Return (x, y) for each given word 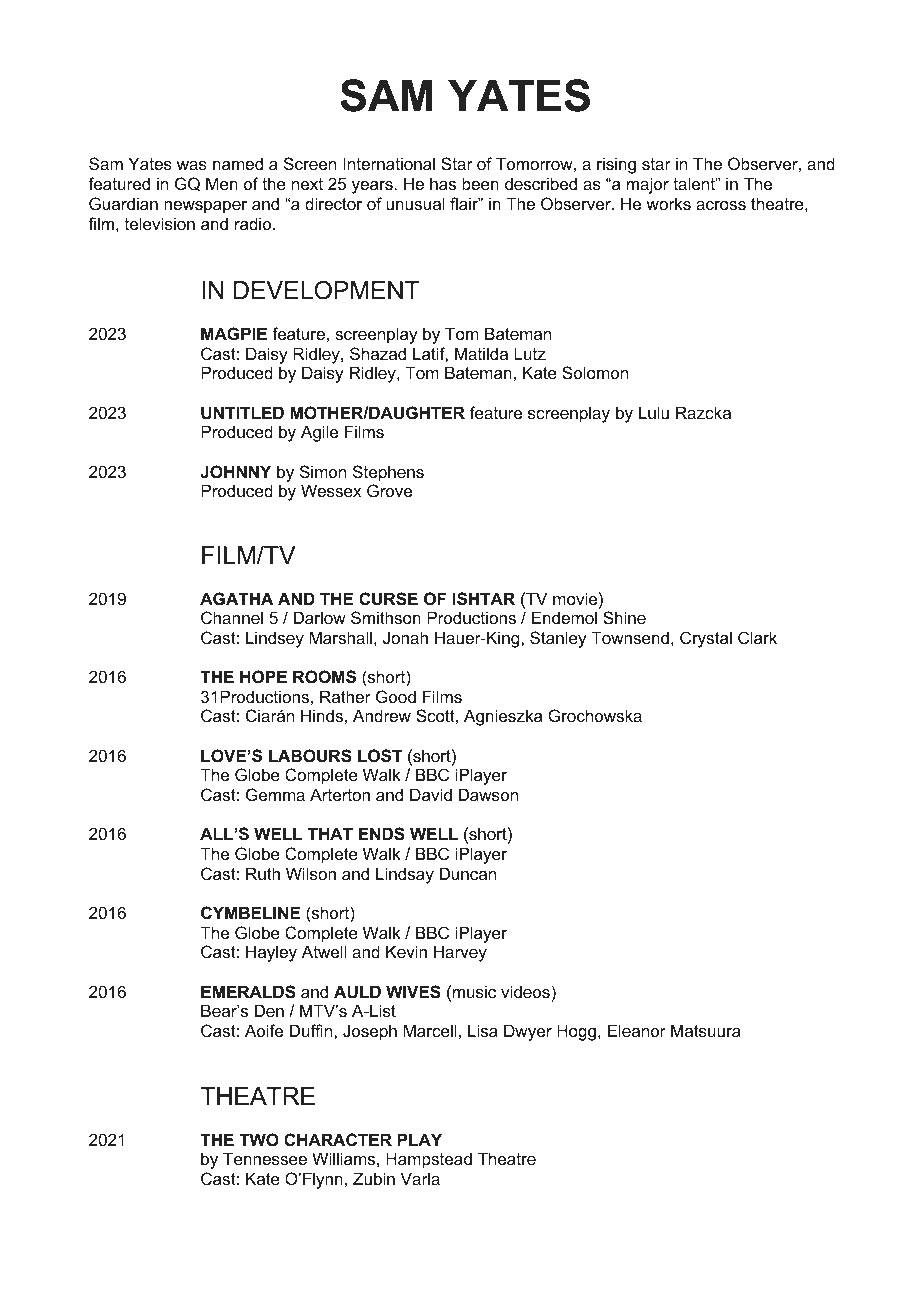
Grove (389, 490)
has (443, 183)
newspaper (205, 207)
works (668, 203)
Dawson (488, 794)
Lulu (654, 412)
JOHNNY (235, 471)
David (431, 794)
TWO (259, 1139)
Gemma (275, 794)
